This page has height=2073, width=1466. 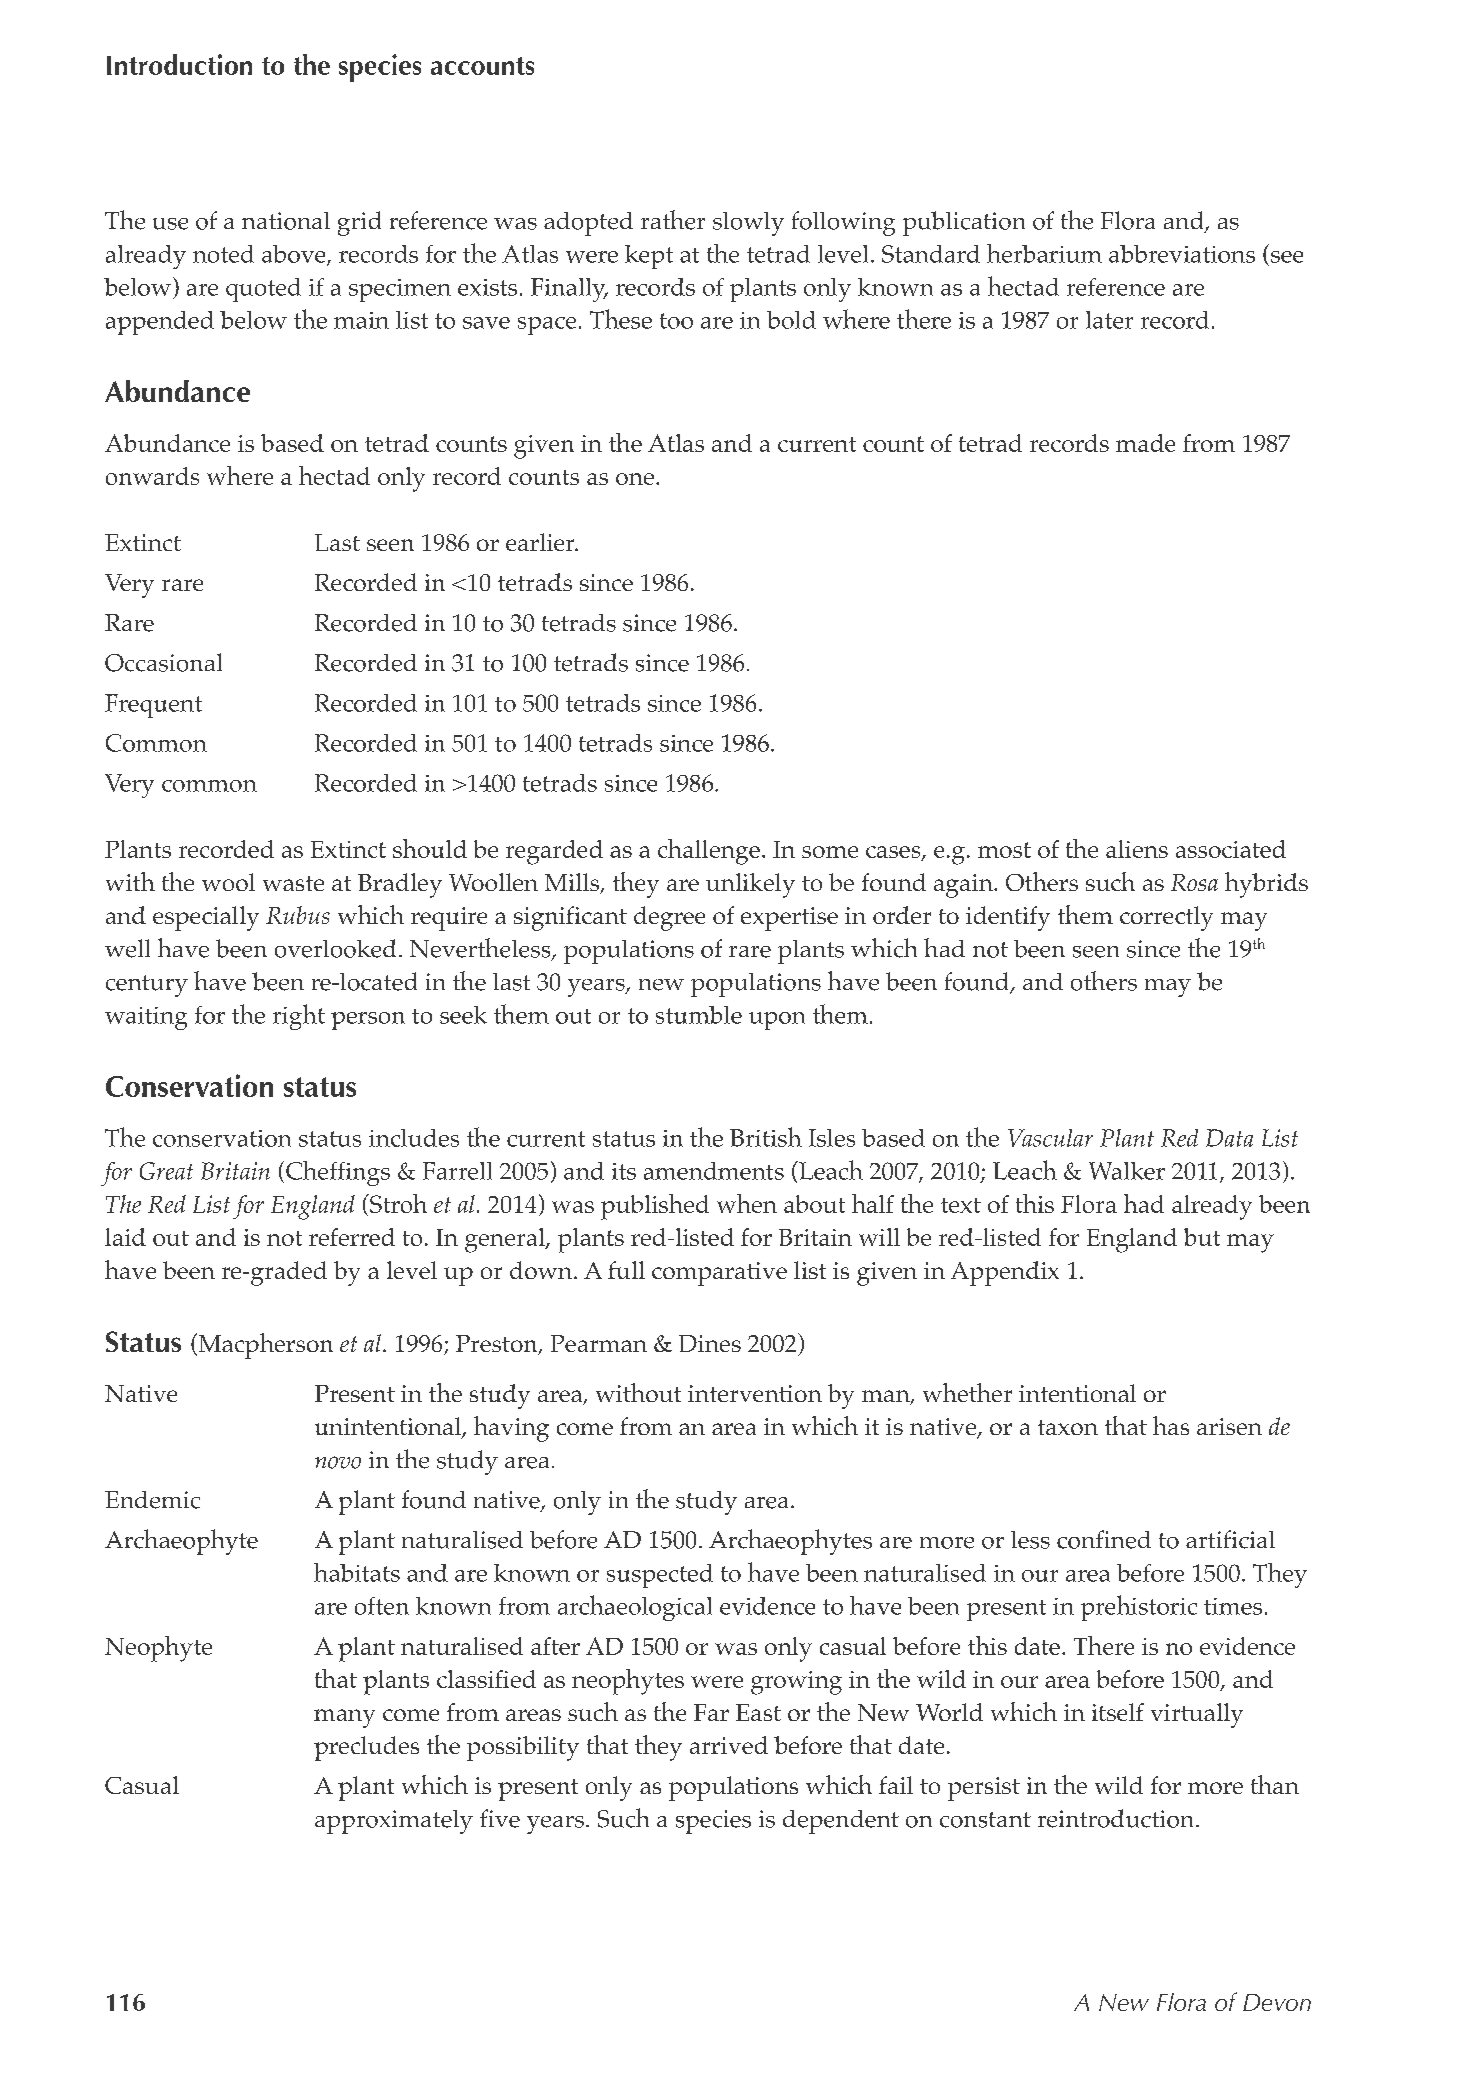 I want to click on has, so click(x=1171, y=1425).
